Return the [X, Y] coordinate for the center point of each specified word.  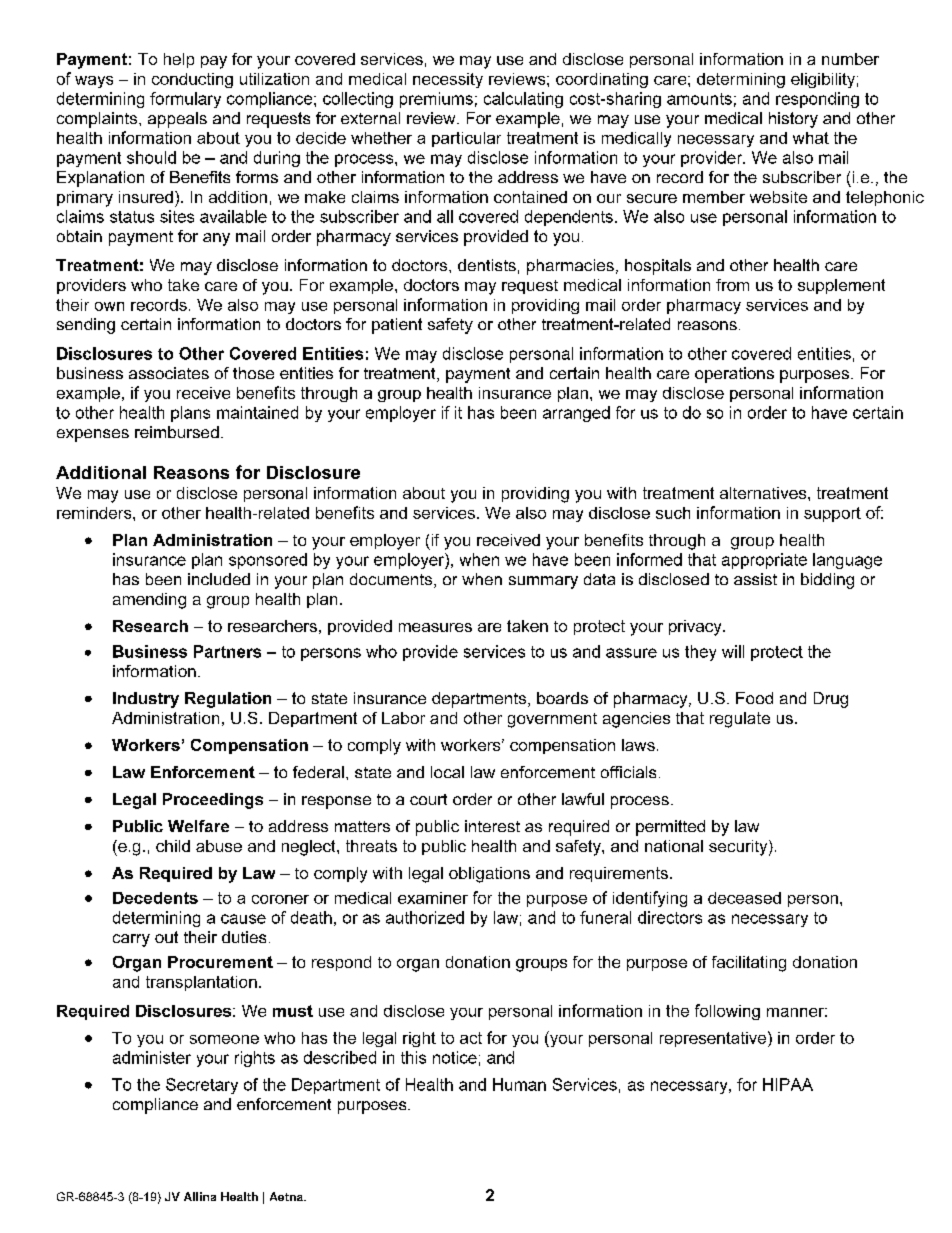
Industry [146, 700]
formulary [185, 100]
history [793, 120]
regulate [740, 720]
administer [152, 1057]
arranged [576, 414]
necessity [448, 80]
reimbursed [177, 432]
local [447, 772]
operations [734, 375]
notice [455, 1057]
